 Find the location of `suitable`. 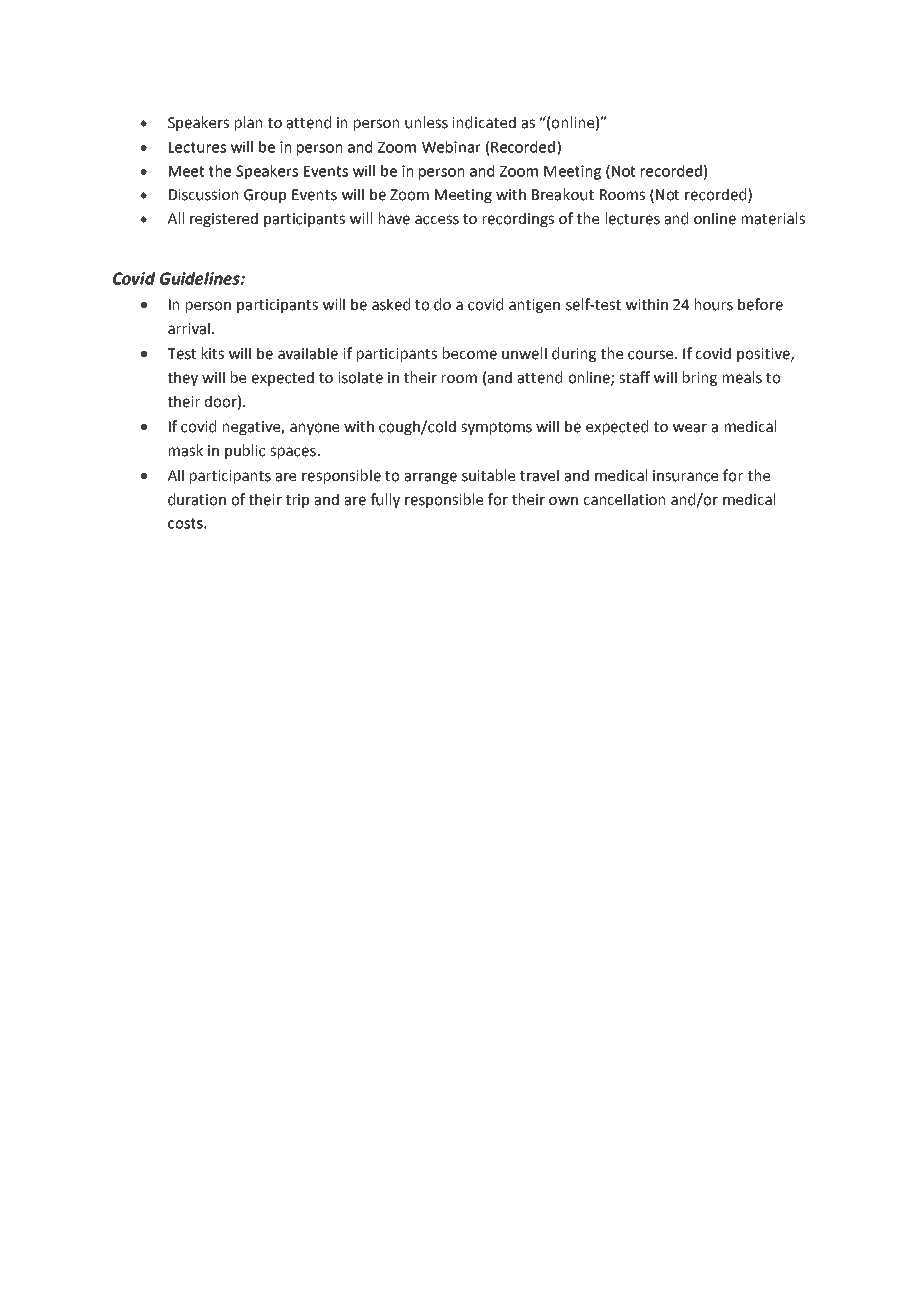

suitable is located at coordinates (488, 475).
